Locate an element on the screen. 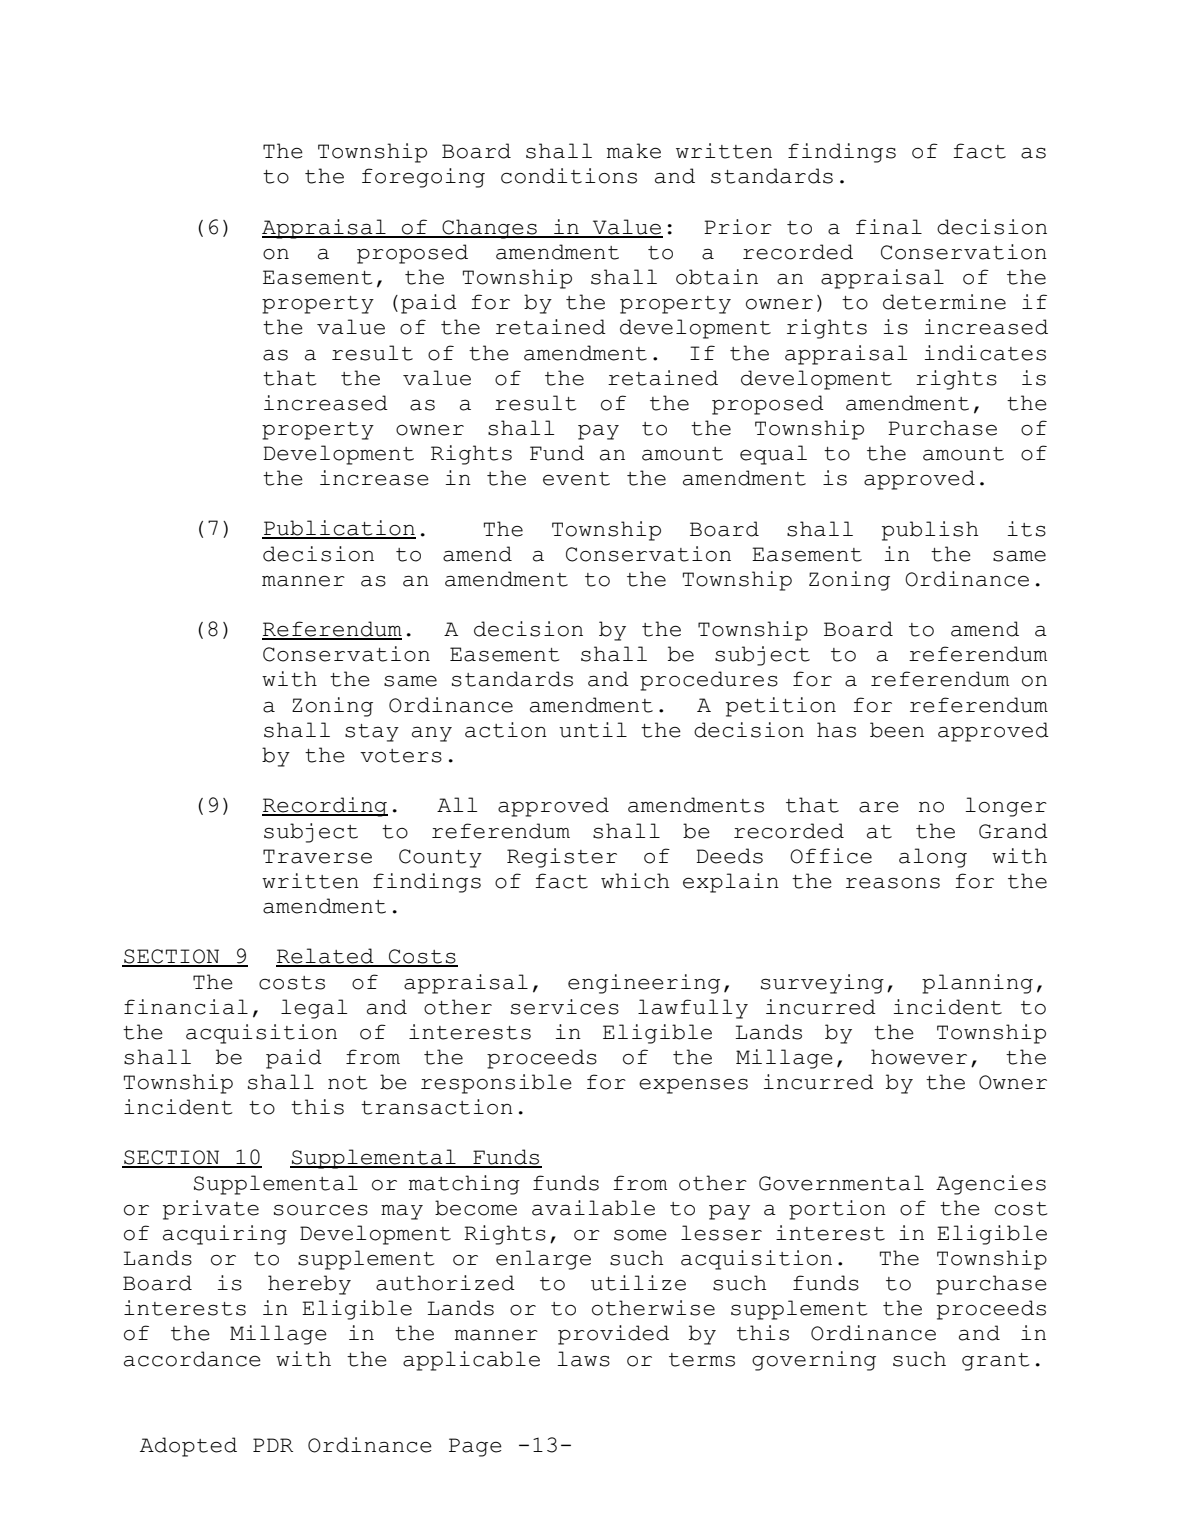 Image resolution: width=1188 pixels, height=1537 pixels. foregoing is located at coordinates (423, 178).
